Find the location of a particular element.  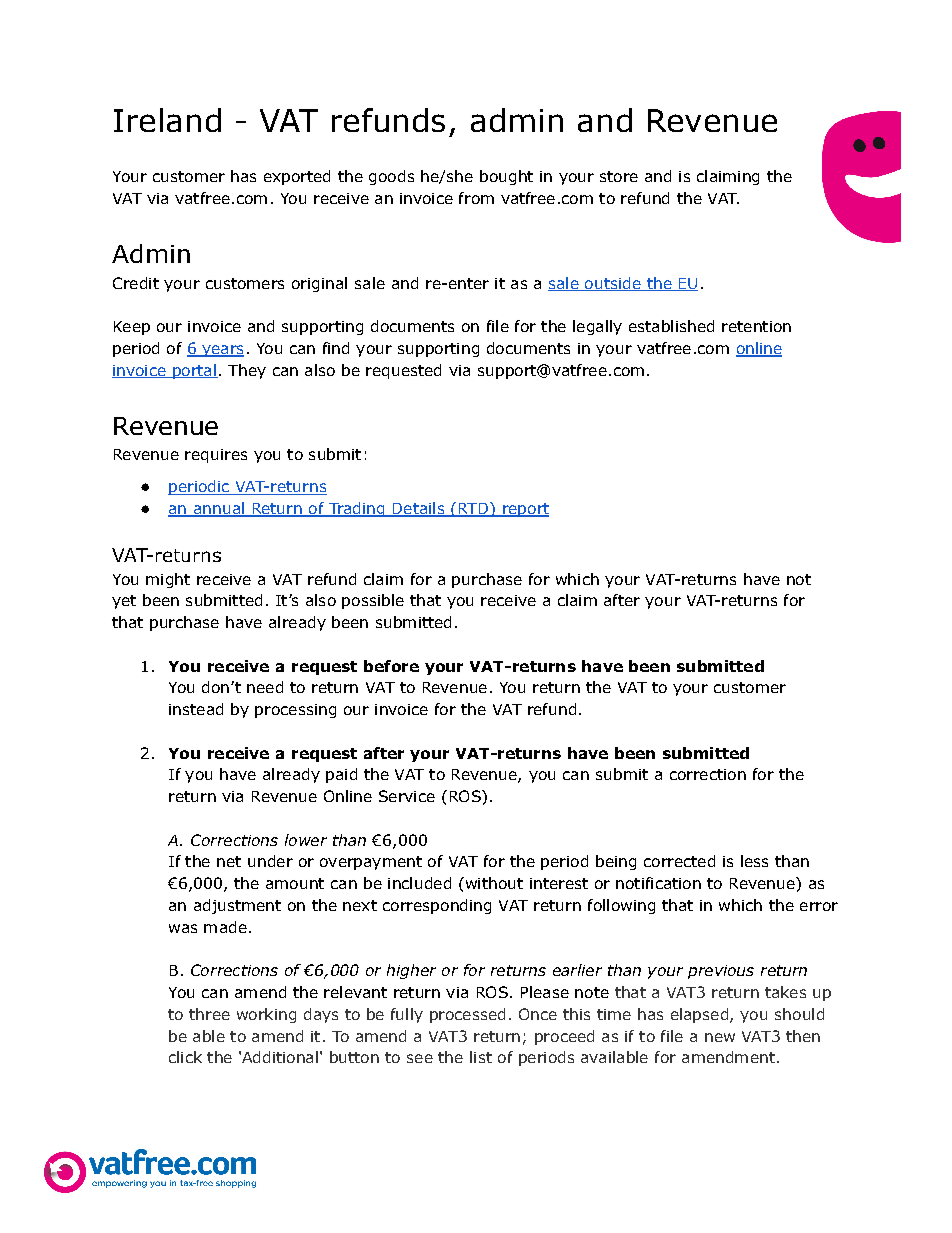

requires is located at coordinates (216, 456).
